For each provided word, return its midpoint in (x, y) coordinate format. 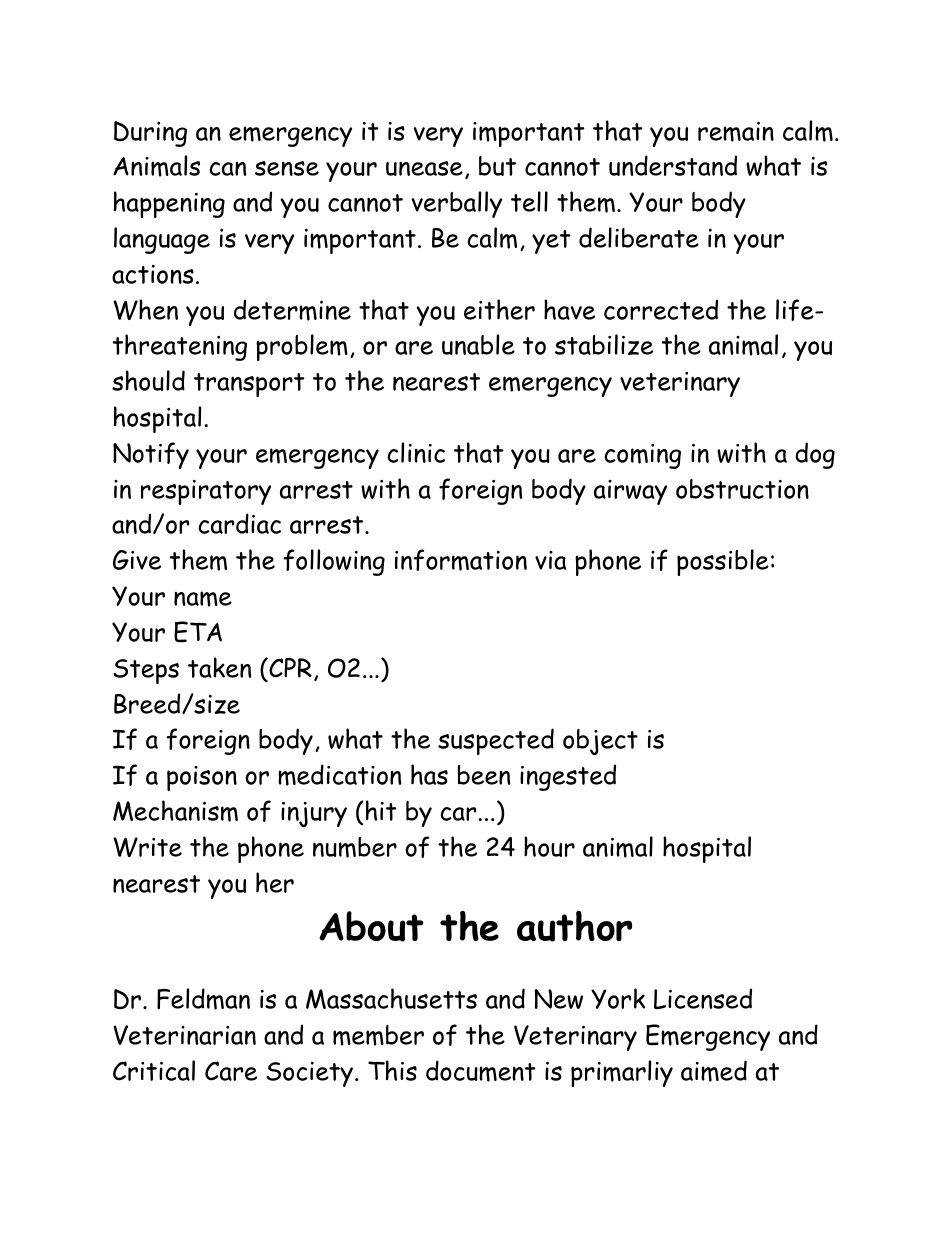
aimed (714, 1071)
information (461, 560)
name (203, 599)
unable (478, 344)
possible (723, 562)
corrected (661, 309)
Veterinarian (185, 1035)
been (484, 775)
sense (287, 168)
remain (736, 132)
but (497, 166)
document (481, 1071)
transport (249, 385)
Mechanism (175, 811)
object (600, 742)
